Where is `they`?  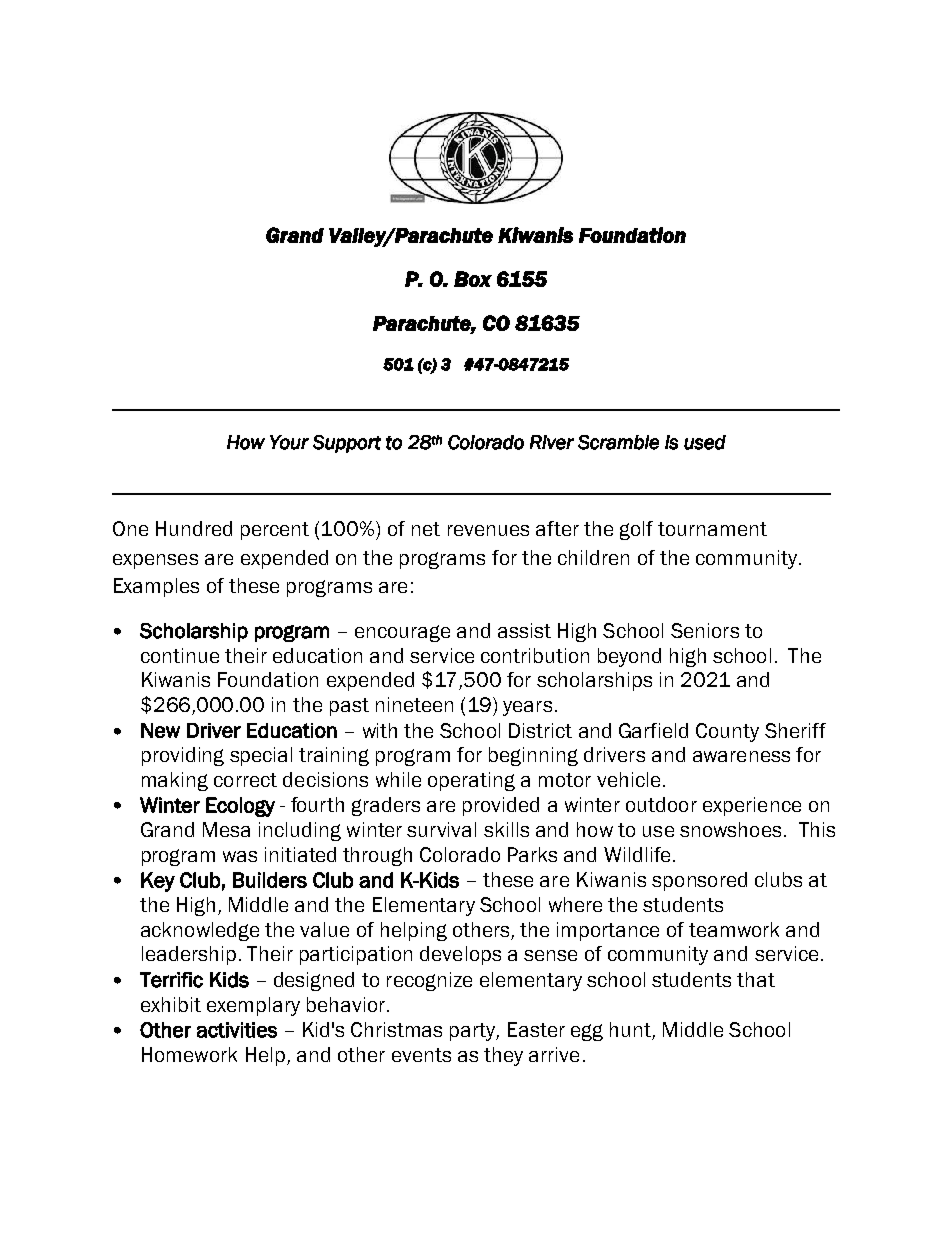 they is located at coordinates (503, 1056).
